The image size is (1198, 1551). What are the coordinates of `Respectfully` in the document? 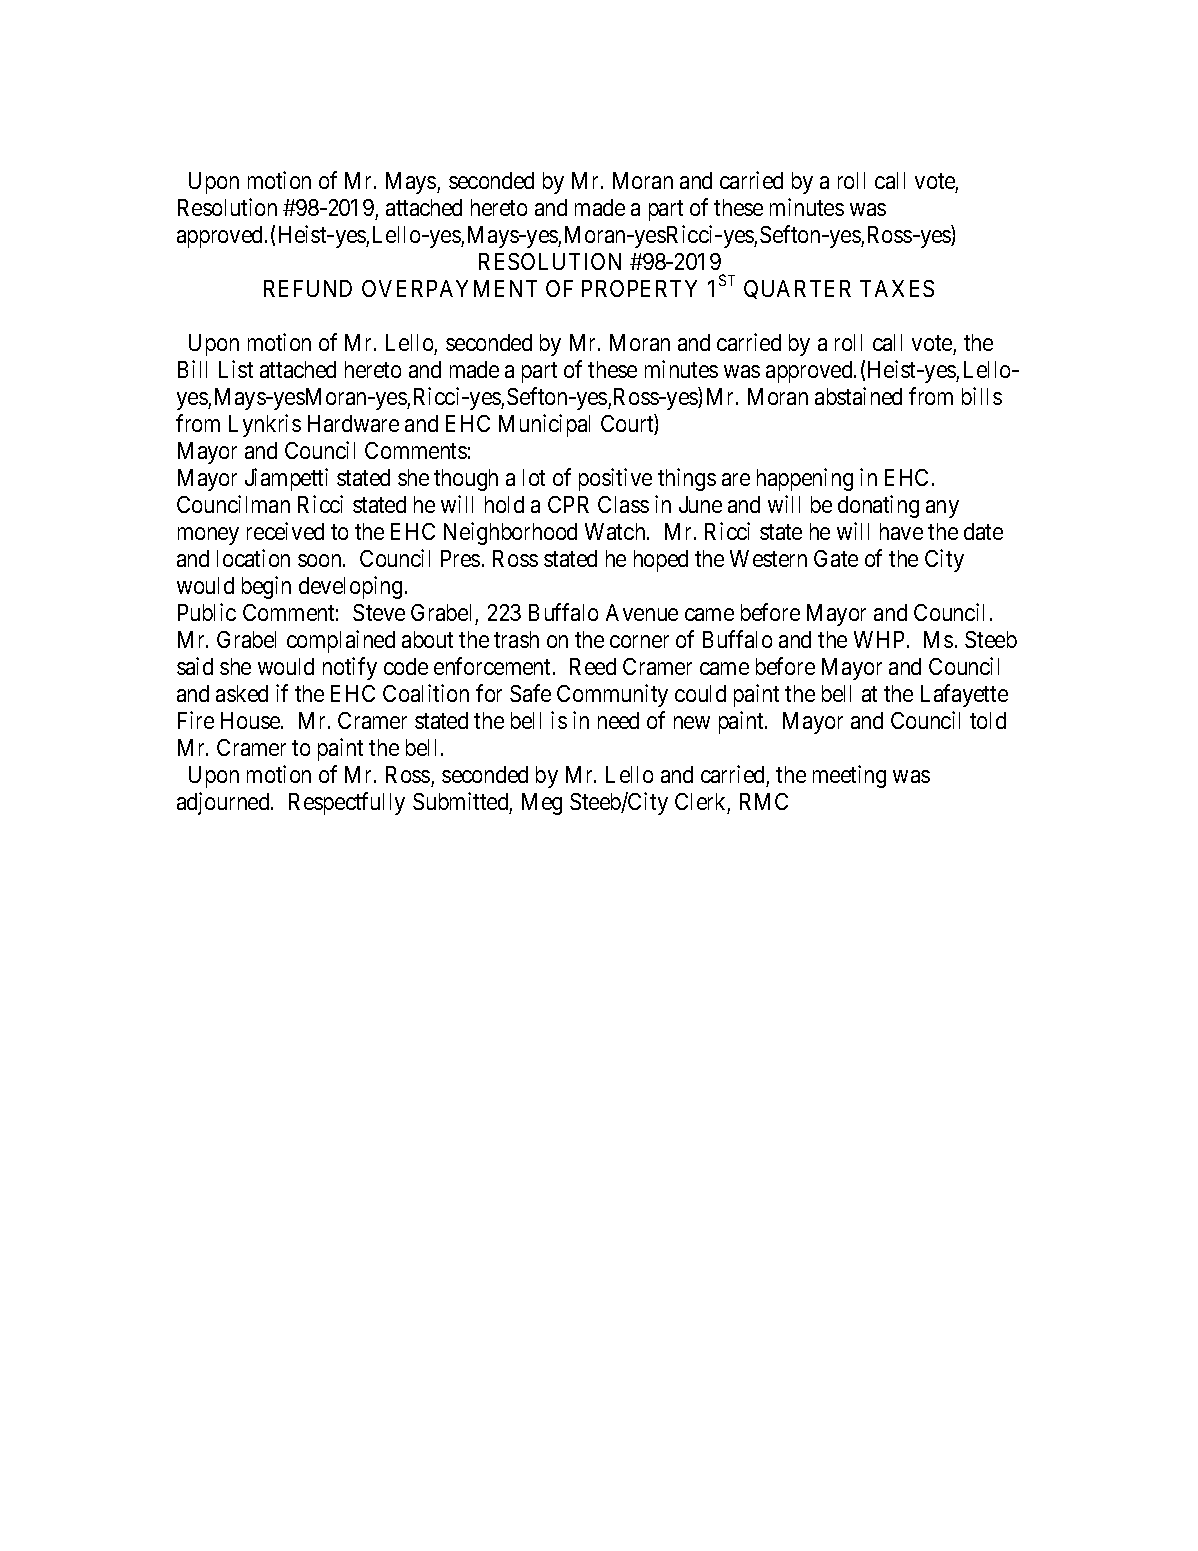 It's located at (347, 803).
